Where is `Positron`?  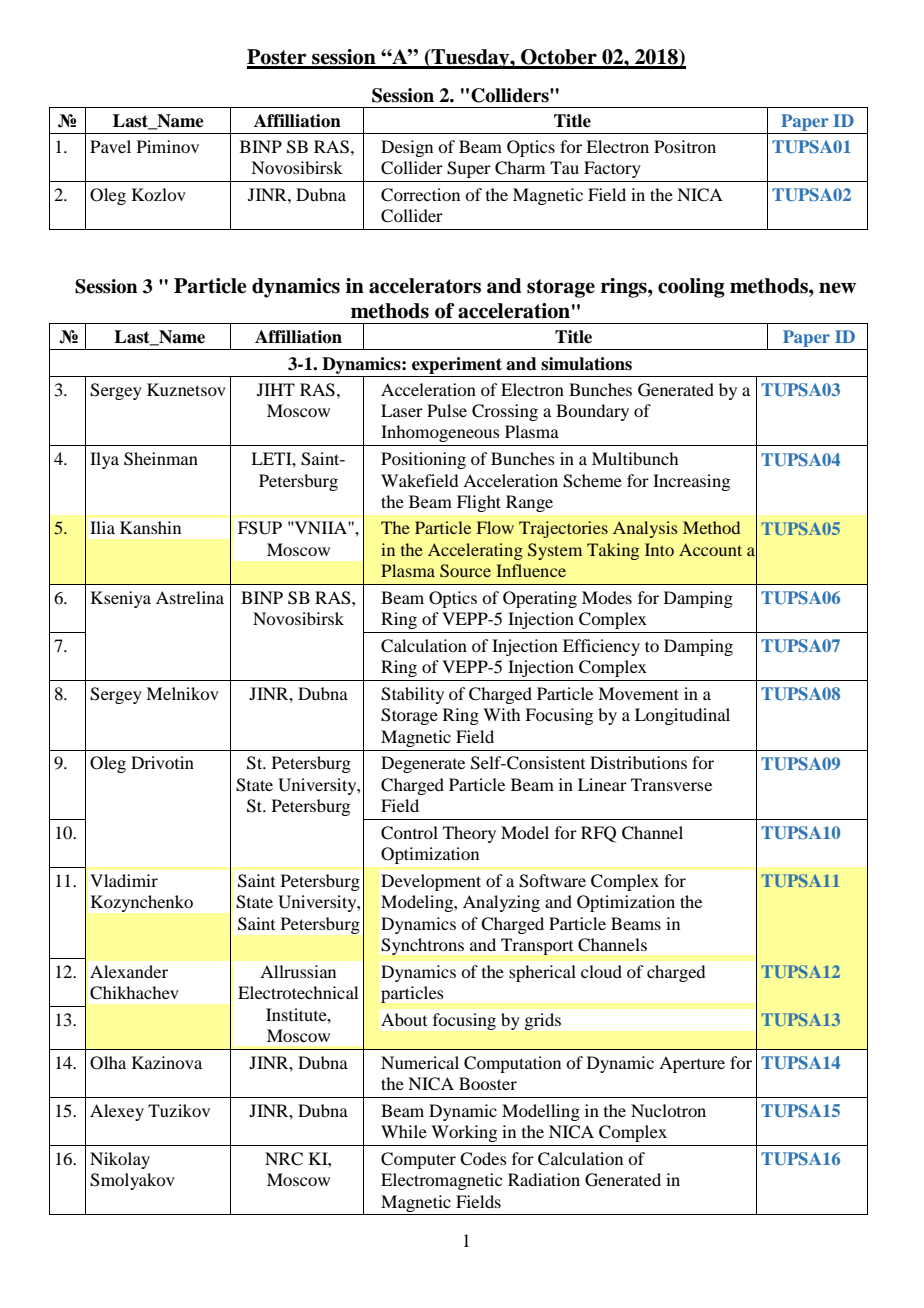 Positron is located at coordinates (685, 146).
